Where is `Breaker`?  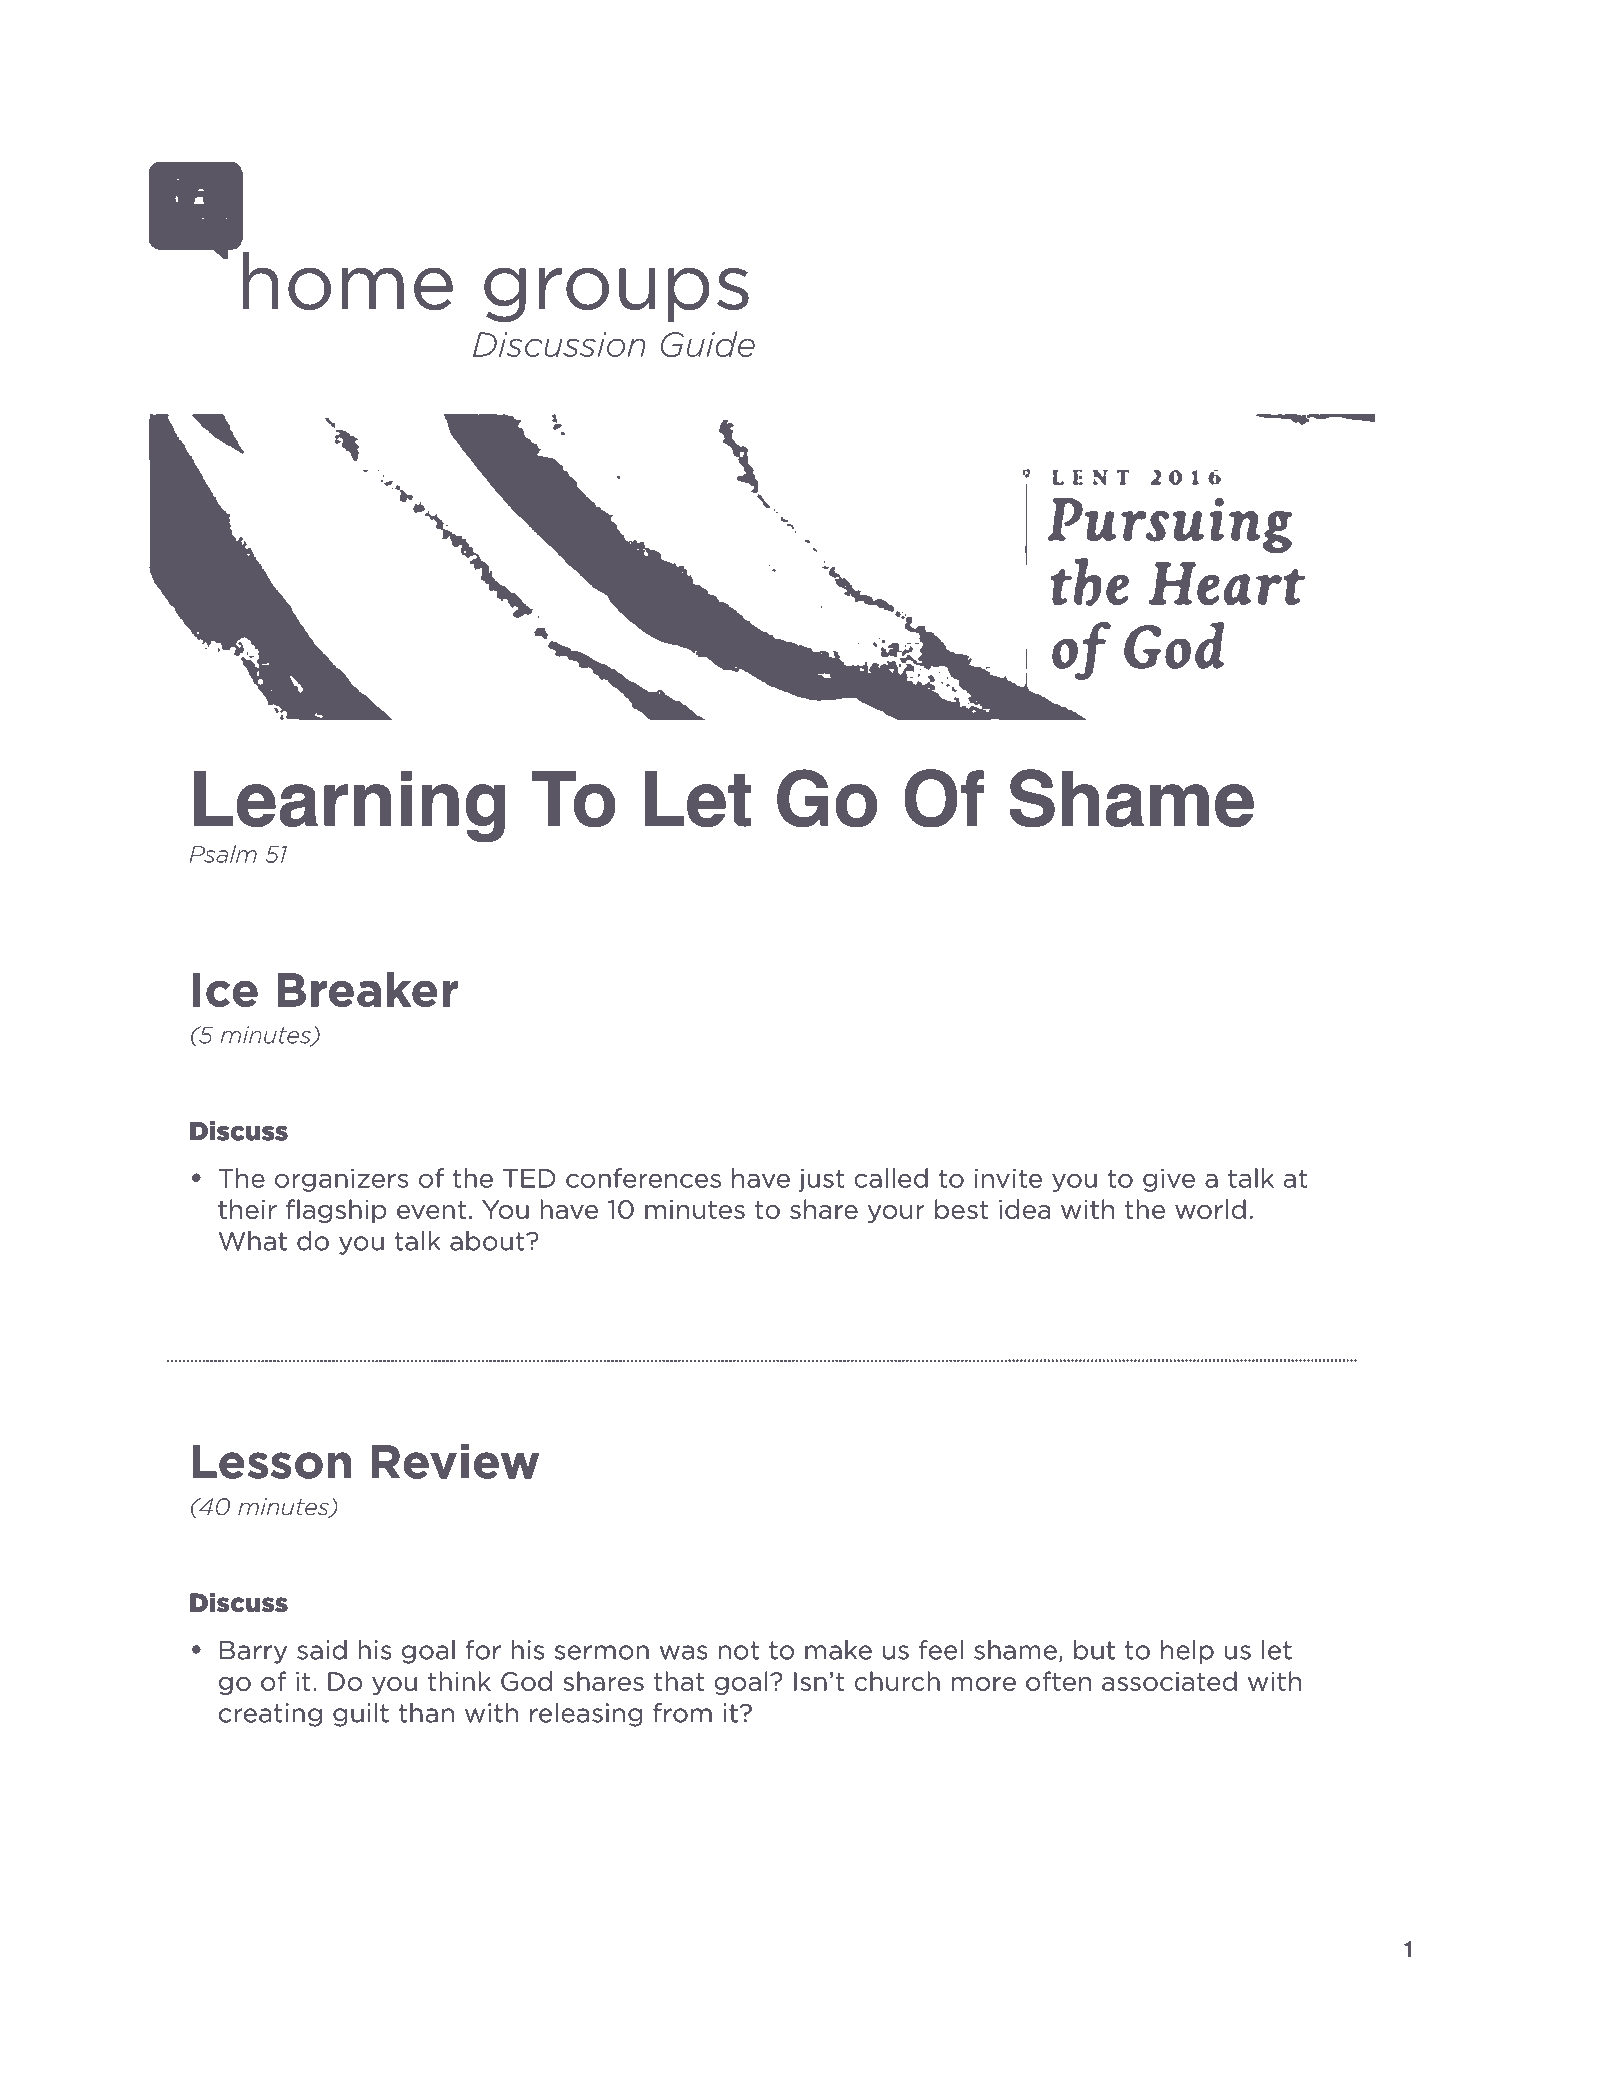 Breaker is located at coordinates (367, 989).
